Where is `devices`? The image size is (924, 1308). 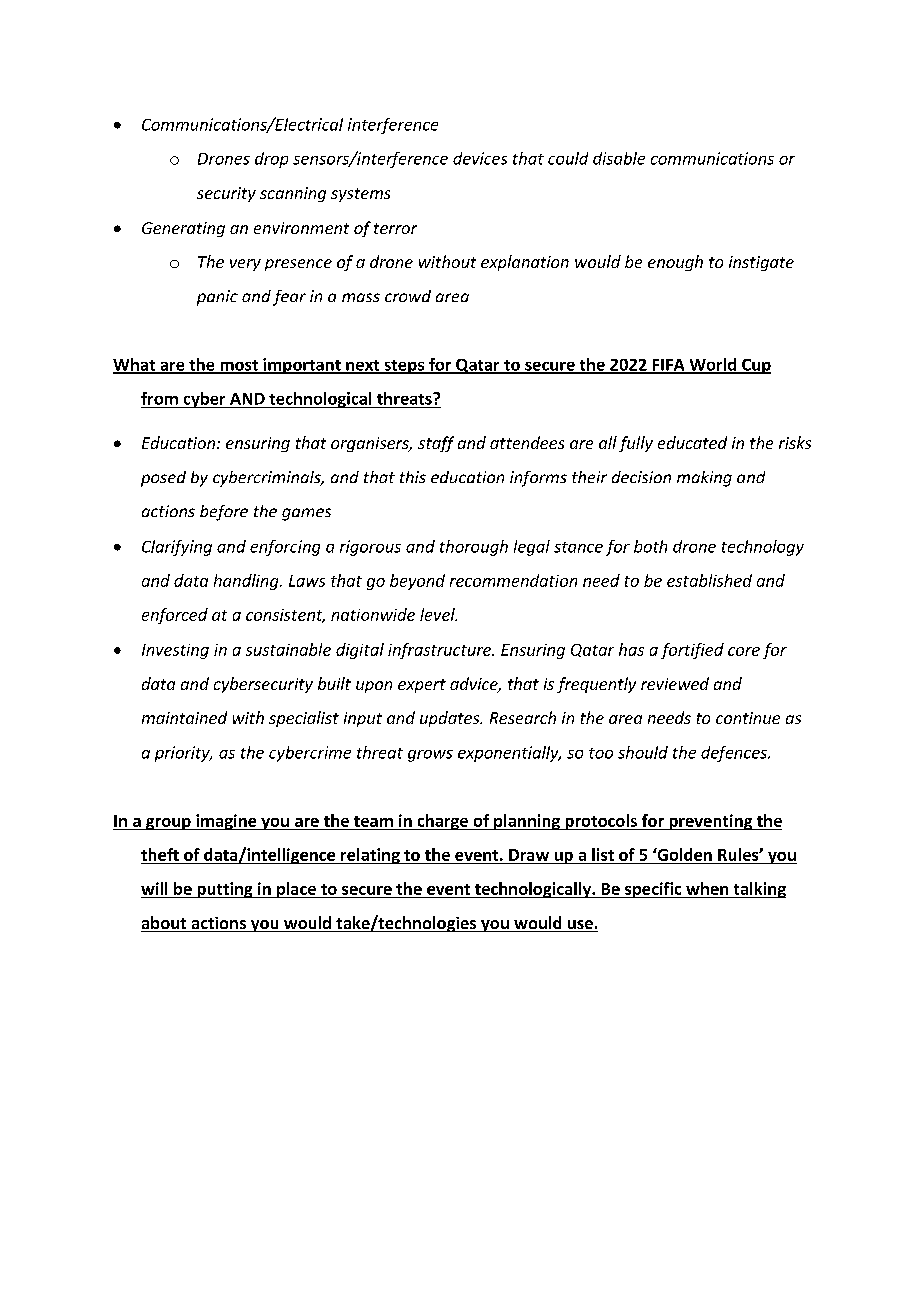
devices is located at coordinates (480, 158).
